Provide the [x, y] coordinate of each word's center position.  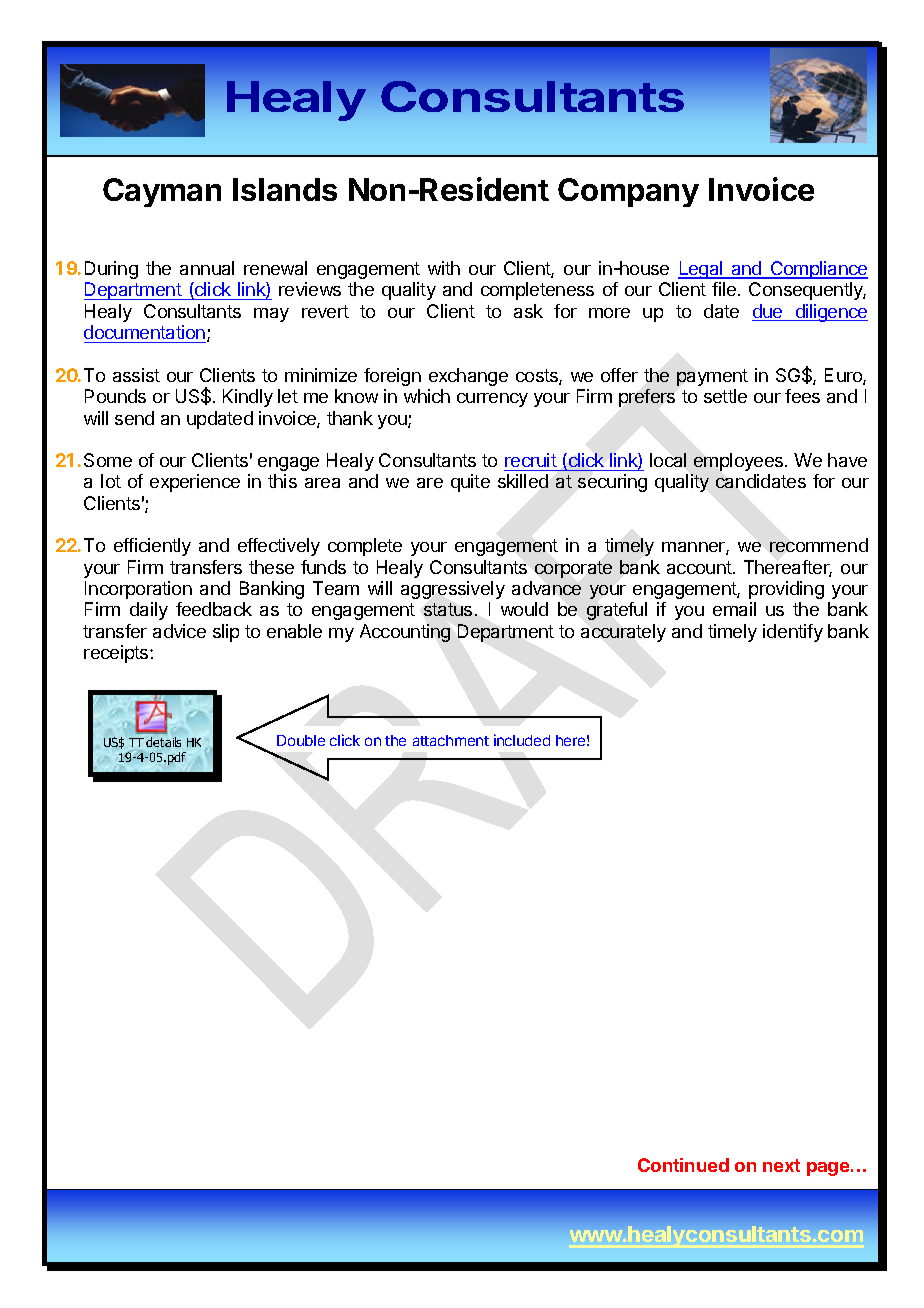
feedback [214, 609]
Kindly [248, 398]
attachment [451, 740]
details [163, 742]
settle [725, 396]
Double [301, 740]
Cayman [162, 192]
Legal [701, 270]
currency [492, 400]
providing [786, 590]
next [781, 1165]
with [444, 268]
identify [793, 633]
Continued [683, 1165]
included [522, 740]
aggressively [453, 590]
